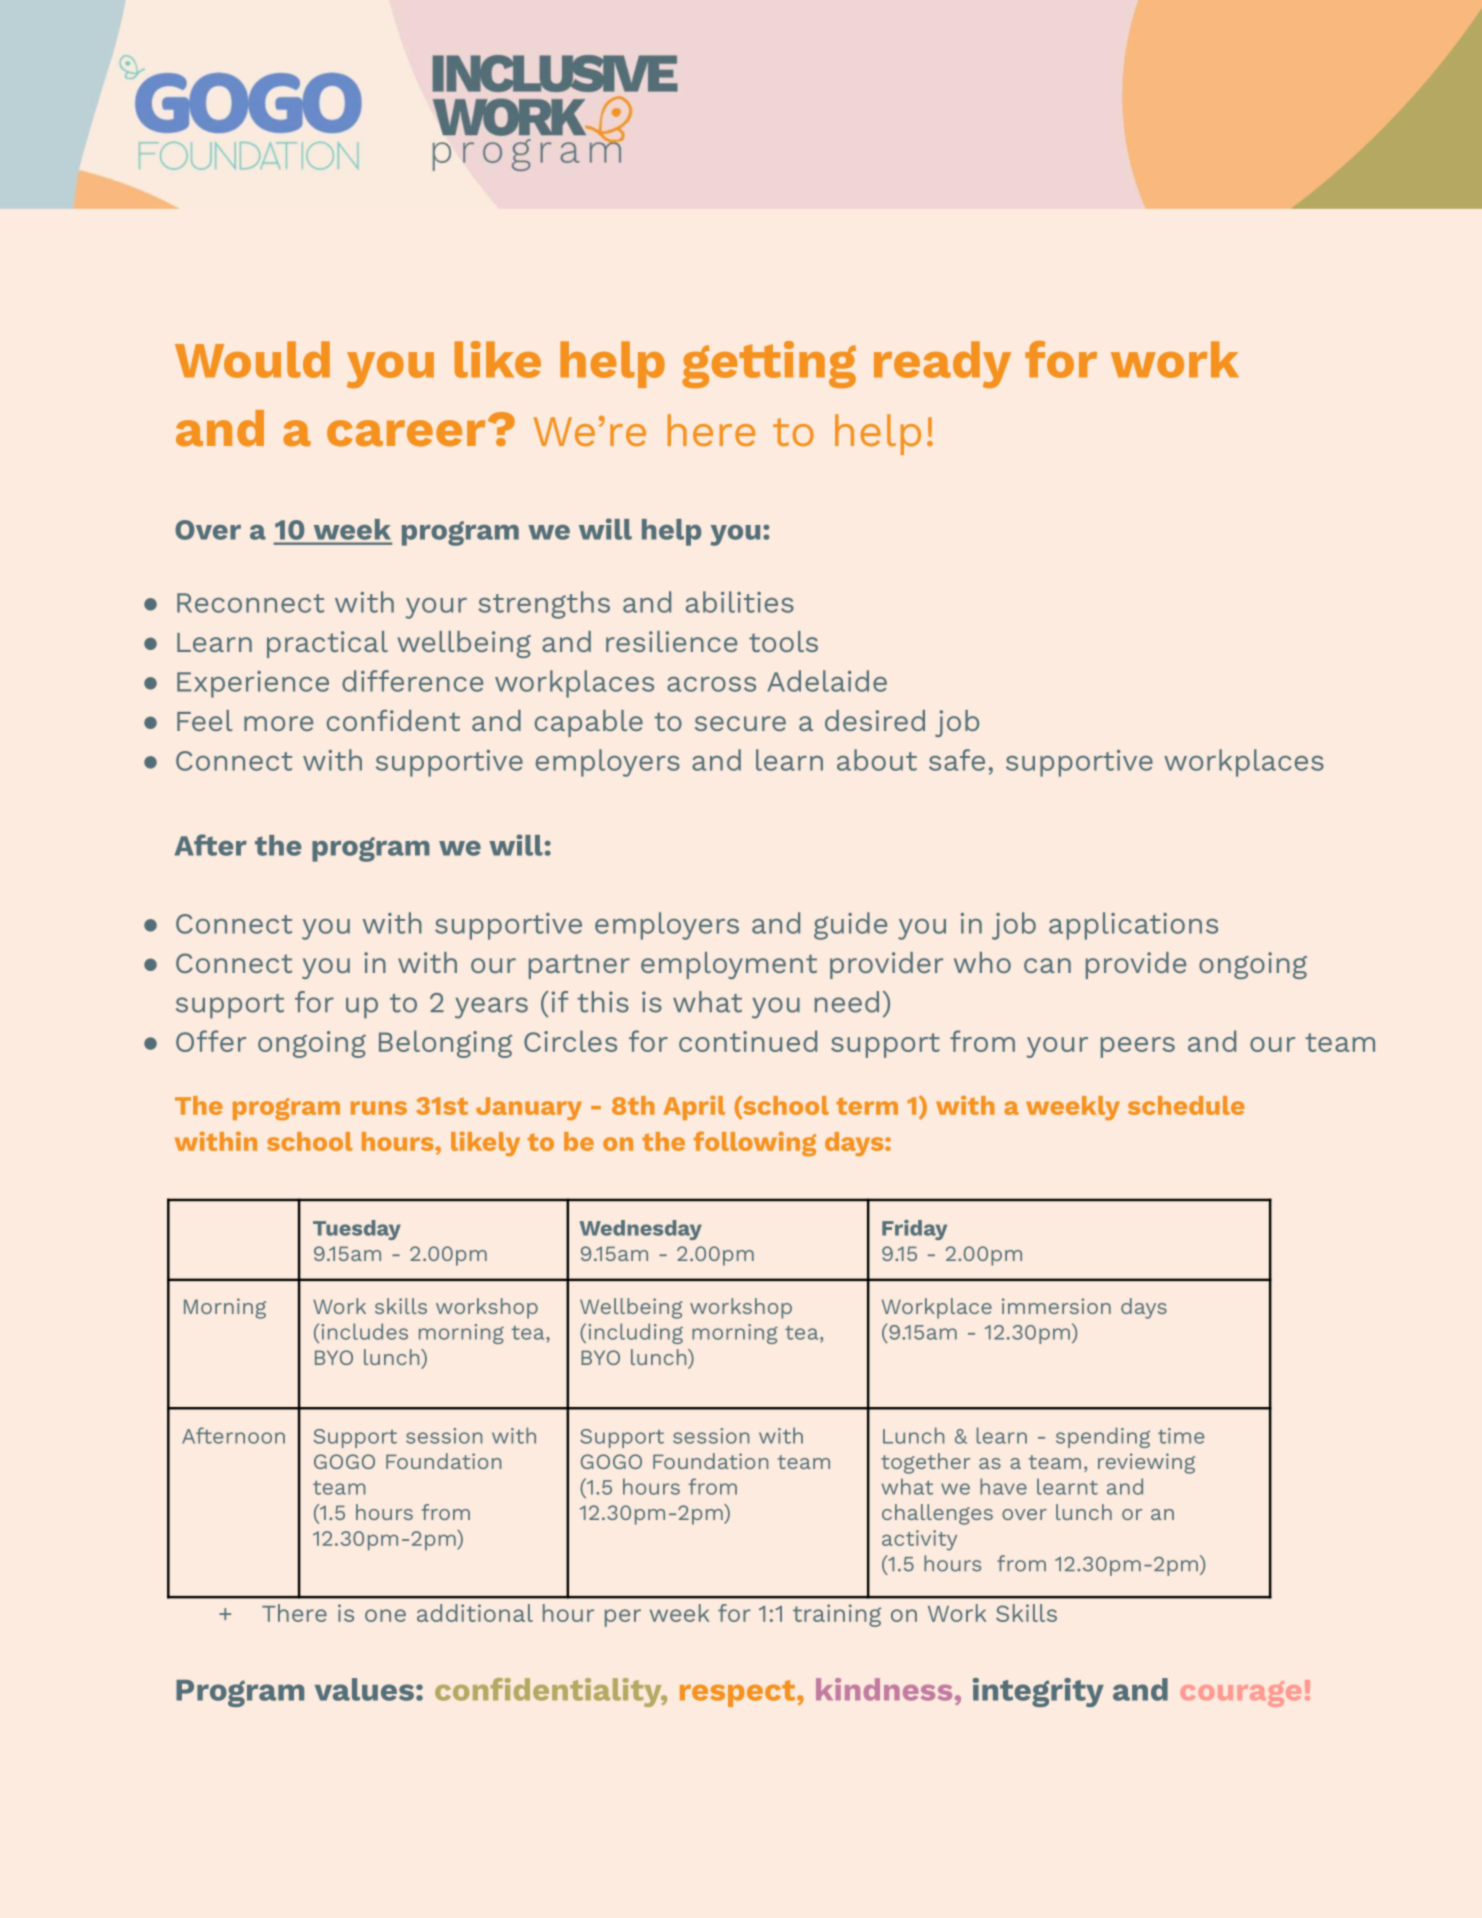 Image resolution: width=1482 pixels, height=1918 pixels. Describe the element at coordinates (957, 760) in the image. I see `safe` at that location.
